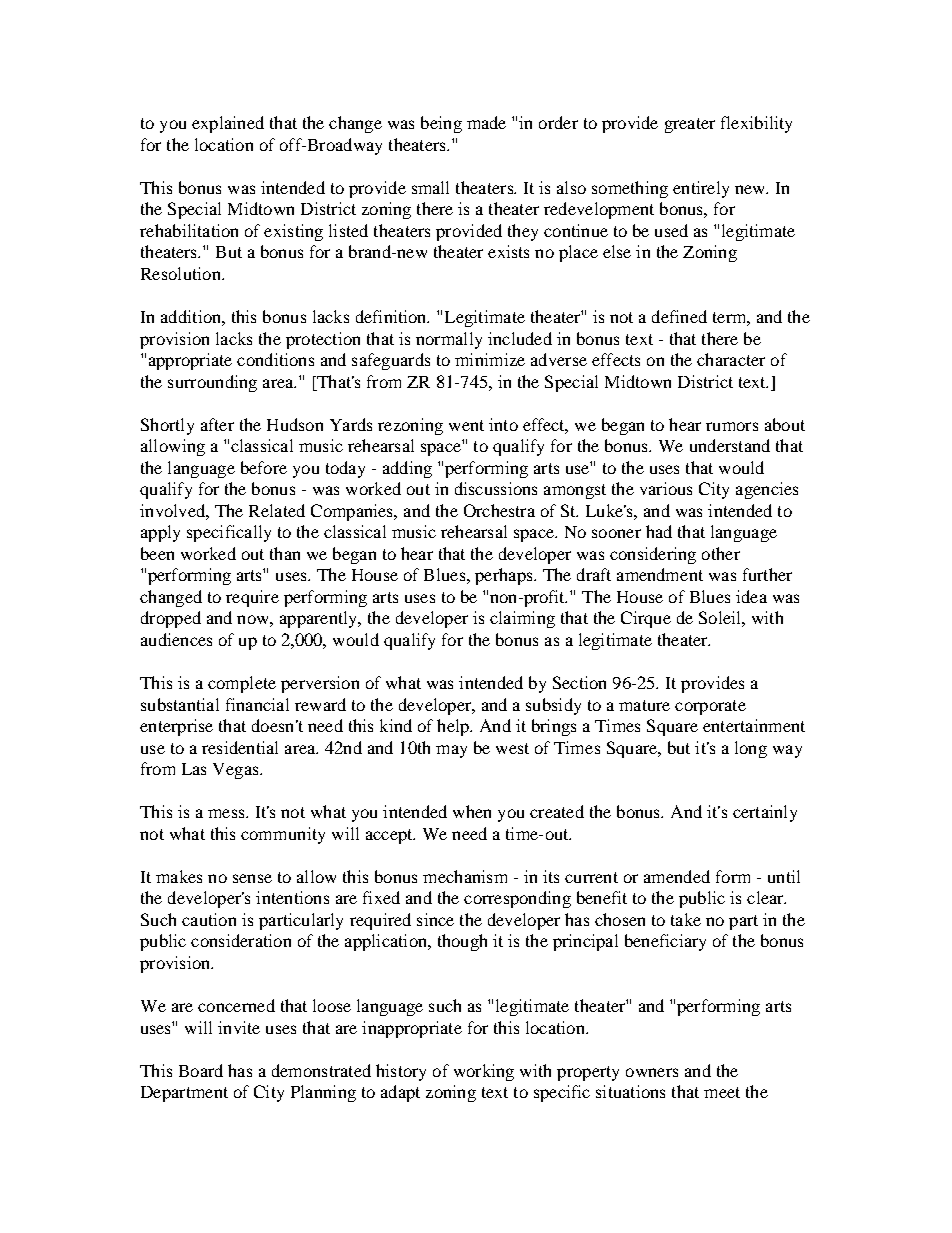 Image resolution: width=952 pixels, height=1233 pixels. I want to click on went, so click(466, 425).
